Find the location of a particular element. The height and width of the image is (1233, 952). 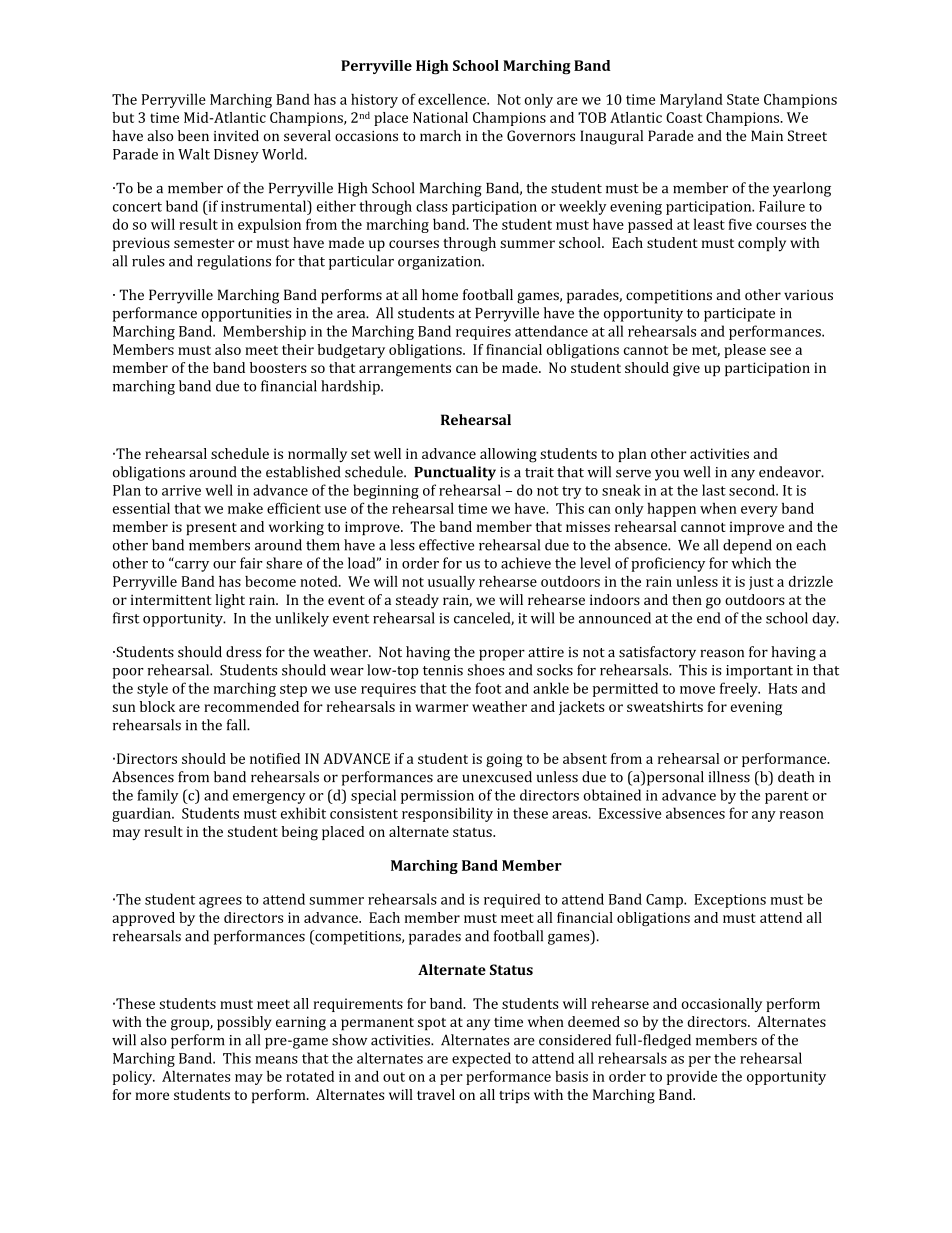

illness is located at coordinates (729, 777).
